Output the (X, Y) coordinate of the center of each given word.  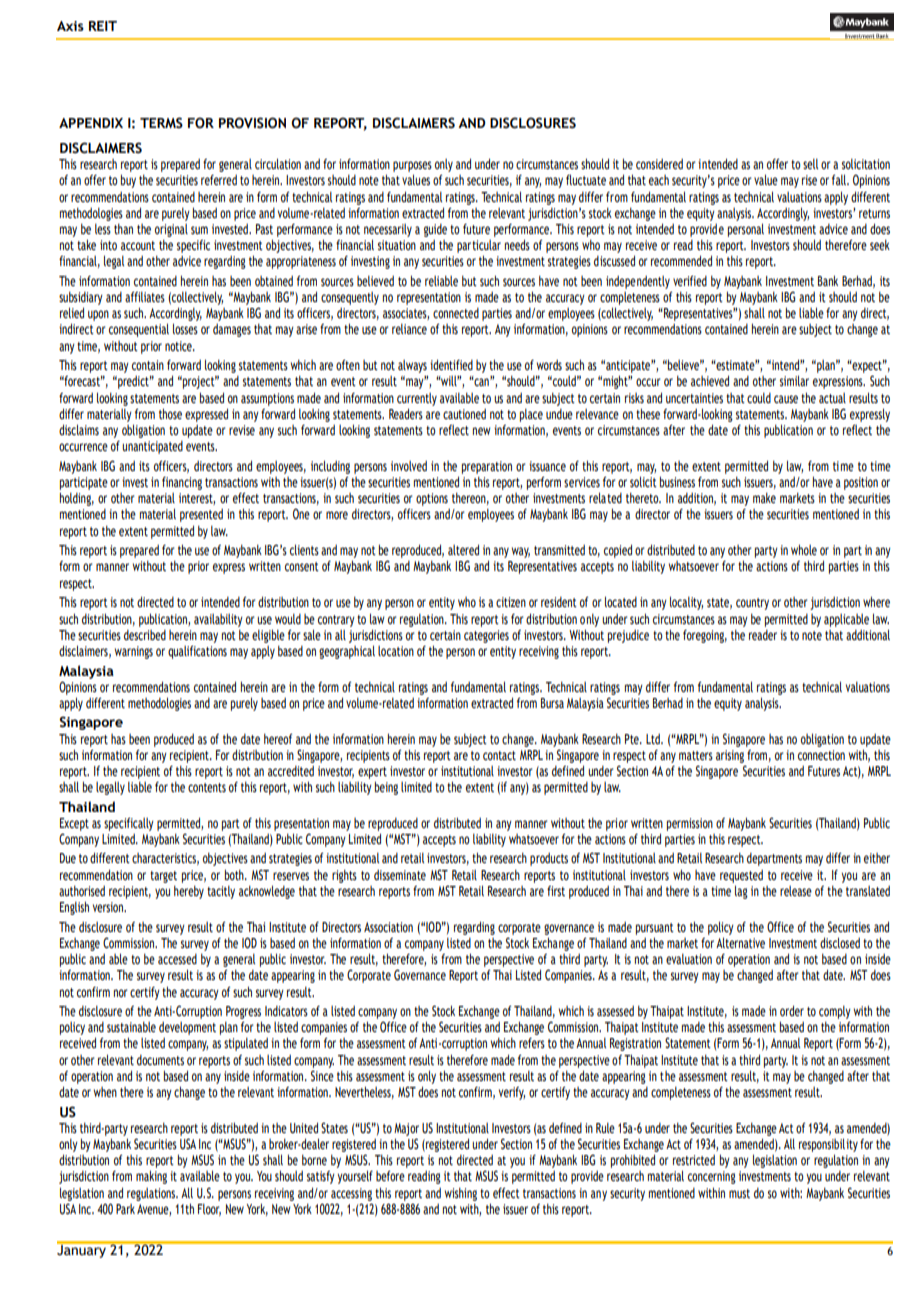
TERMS (161, 123)
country (752, 604)
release (796, 891)
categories (486, 636)
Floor (209, 1210)
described (145, 635)
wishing (461, 1194)
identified (451, 364)
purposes (412, 166)
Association (388, 927)
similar (794, 380)
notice (179, 346)
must (739, 1193)
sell (810, 164)
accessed (177, 959)
